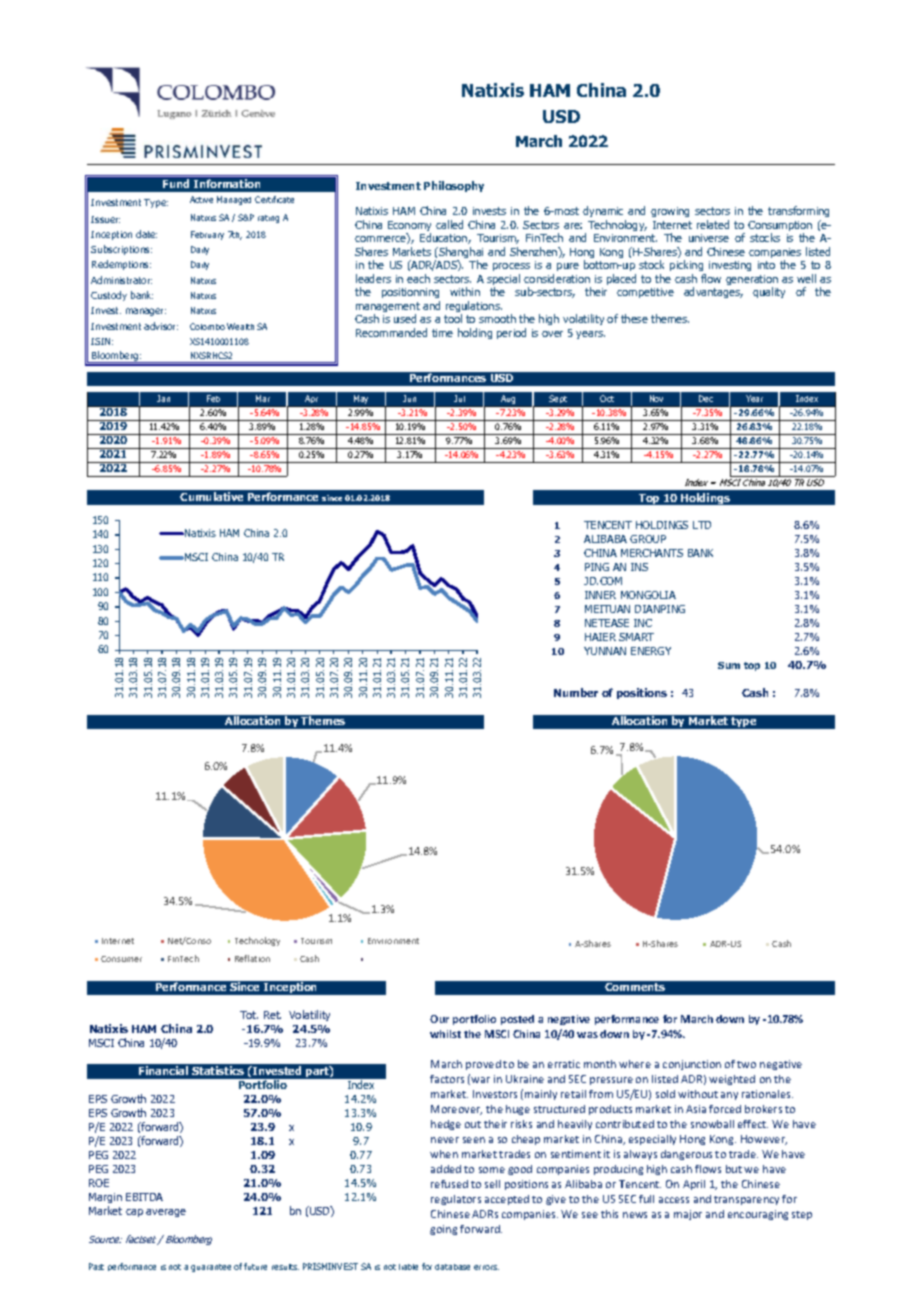  What do you see at coordinates (713, 224) in the screenshot?
I see `related` at bounding box center [713, 224].
